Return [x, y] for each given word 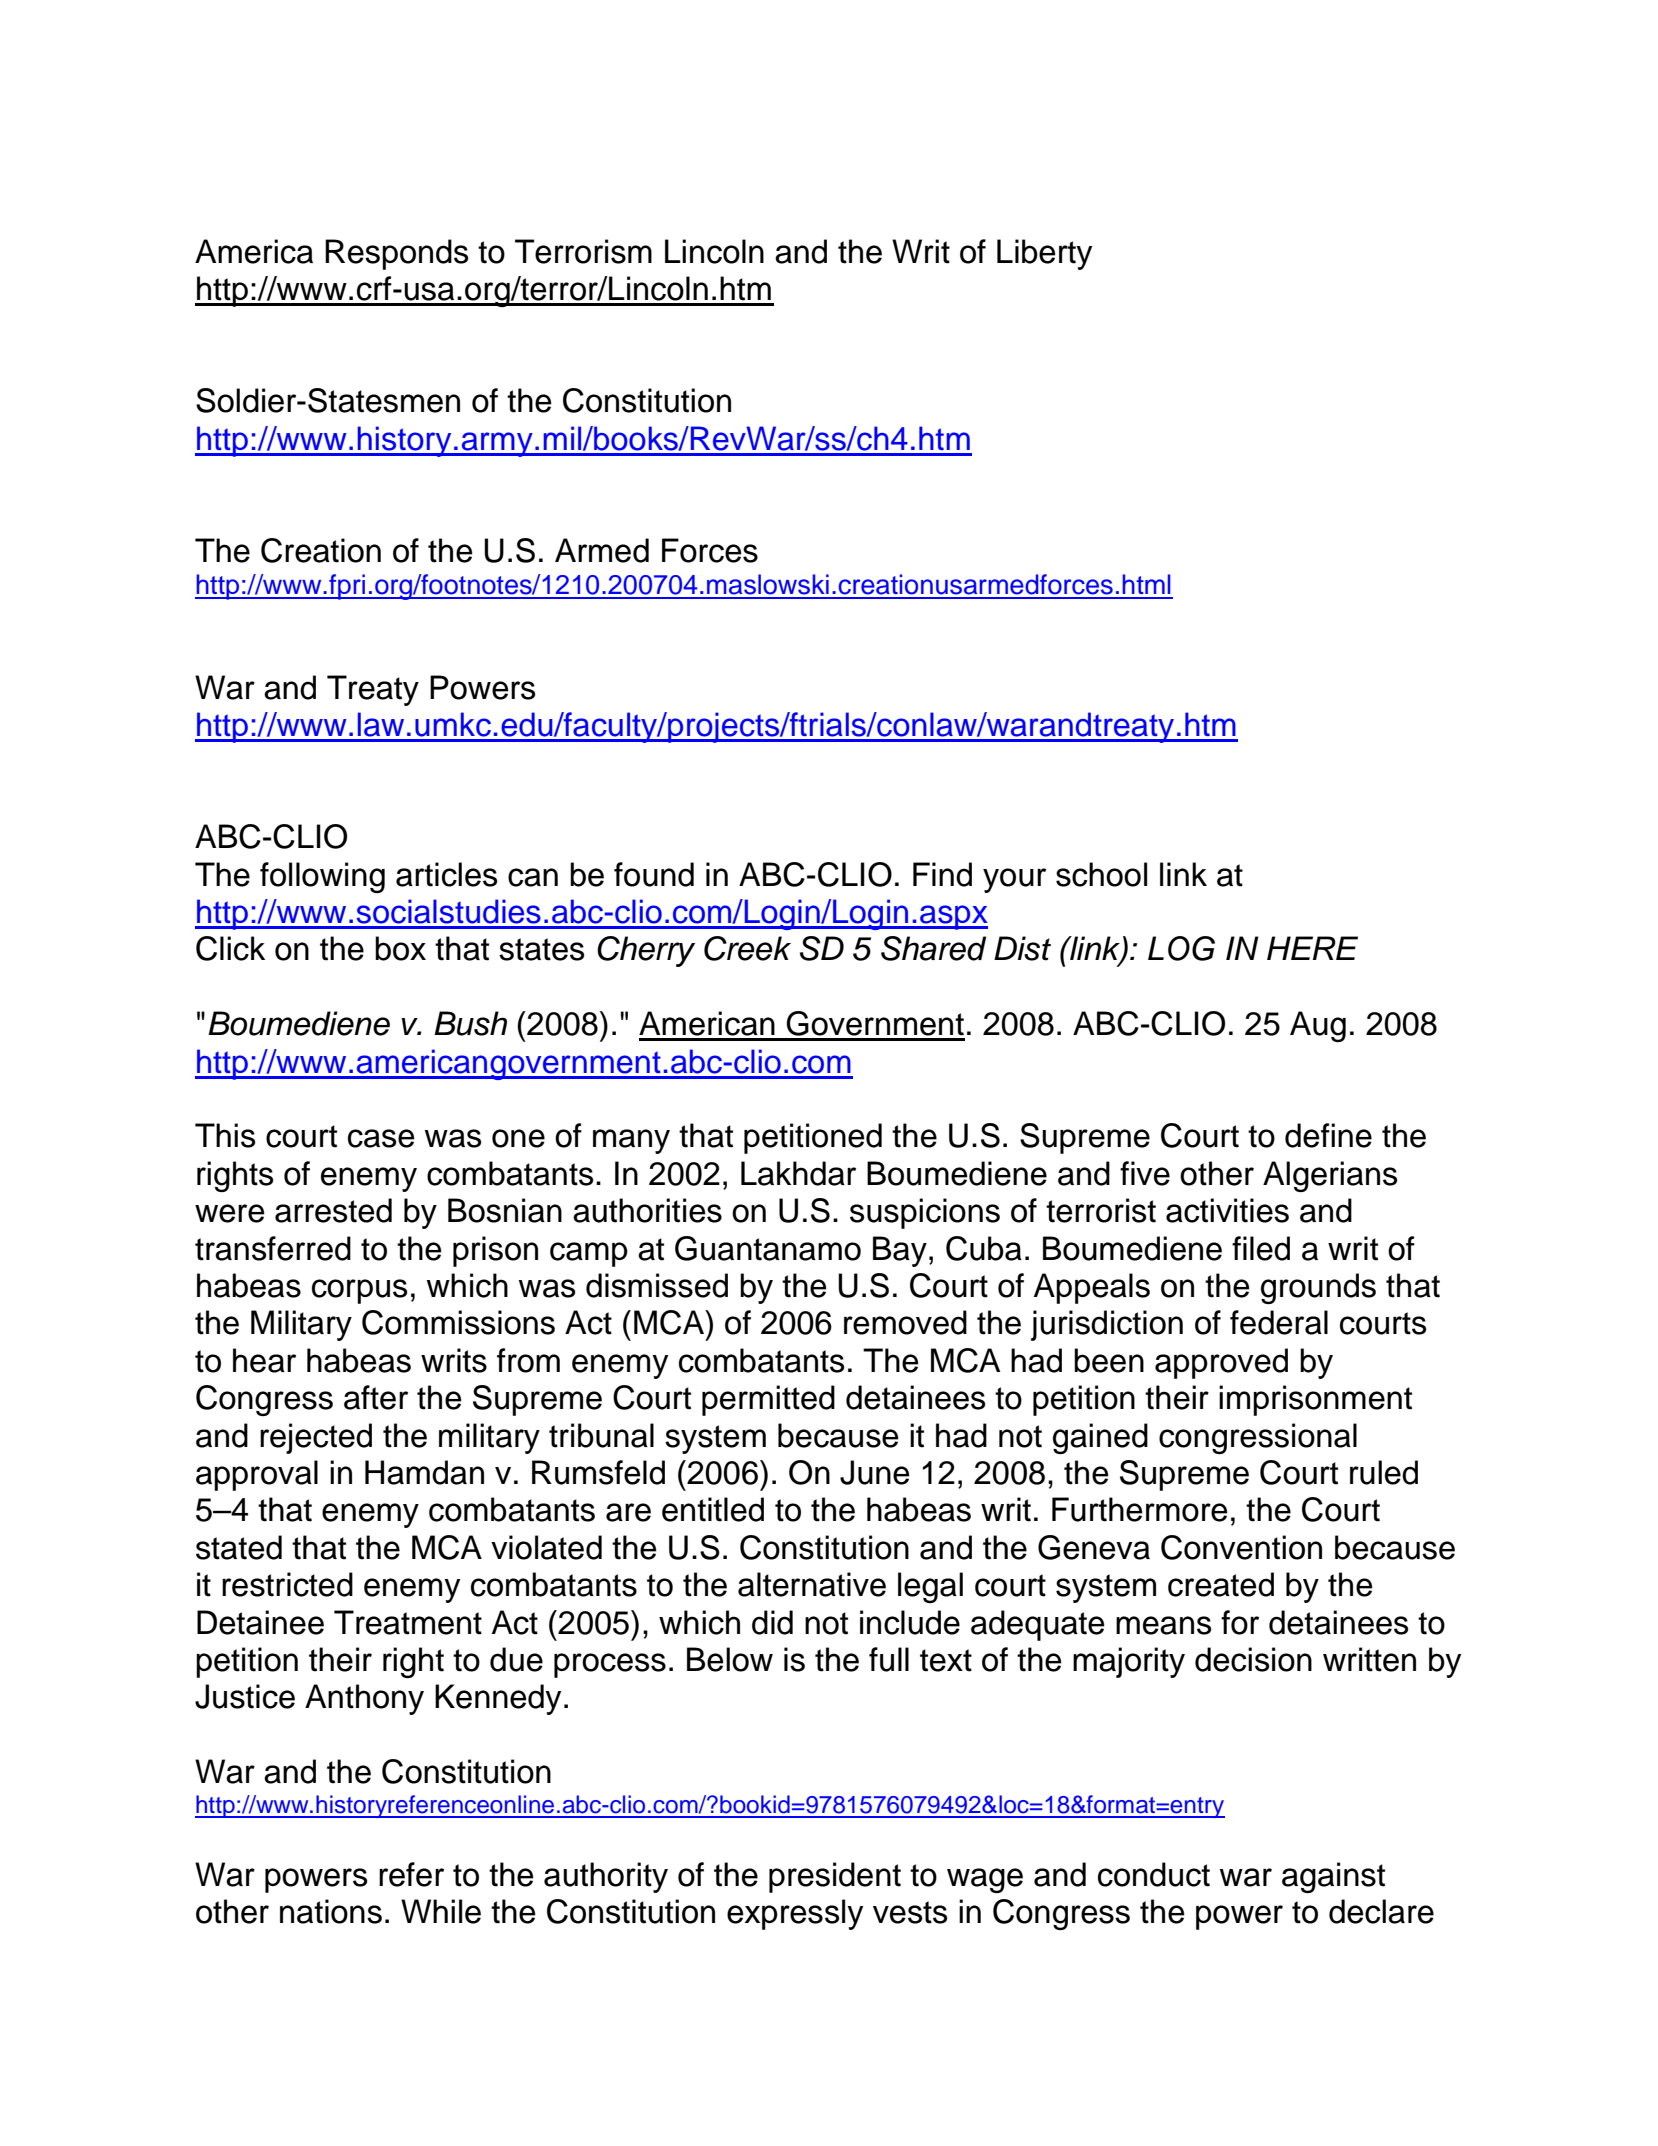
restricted [287, 1584]
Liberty [1044, 254]
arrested [333, 1210]
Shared [933, 948]
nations [331, 1911]
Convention [1241, 1547]
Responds [396, 254]
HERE [1312, 948]
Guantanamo [768, 1248]
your [1014, 880]
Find [942, 874]
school [1101, 874]
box [400, 948]
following [322, 877]
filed [1261, 1248]
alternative [812, 1584]
